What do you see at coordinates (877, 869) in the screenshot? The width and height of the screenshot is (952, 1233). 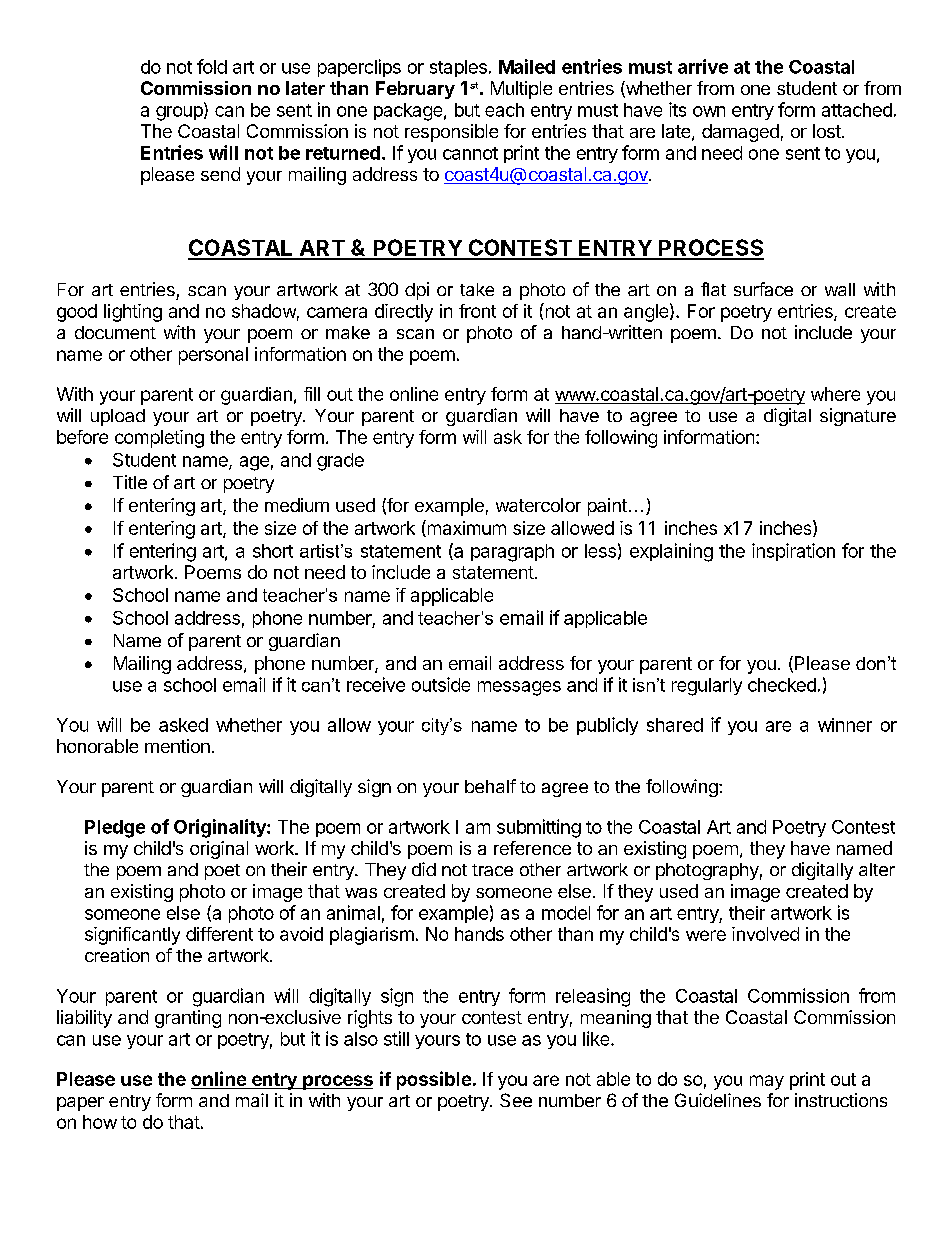 I see `alter` at bounding box center [877, 869].
